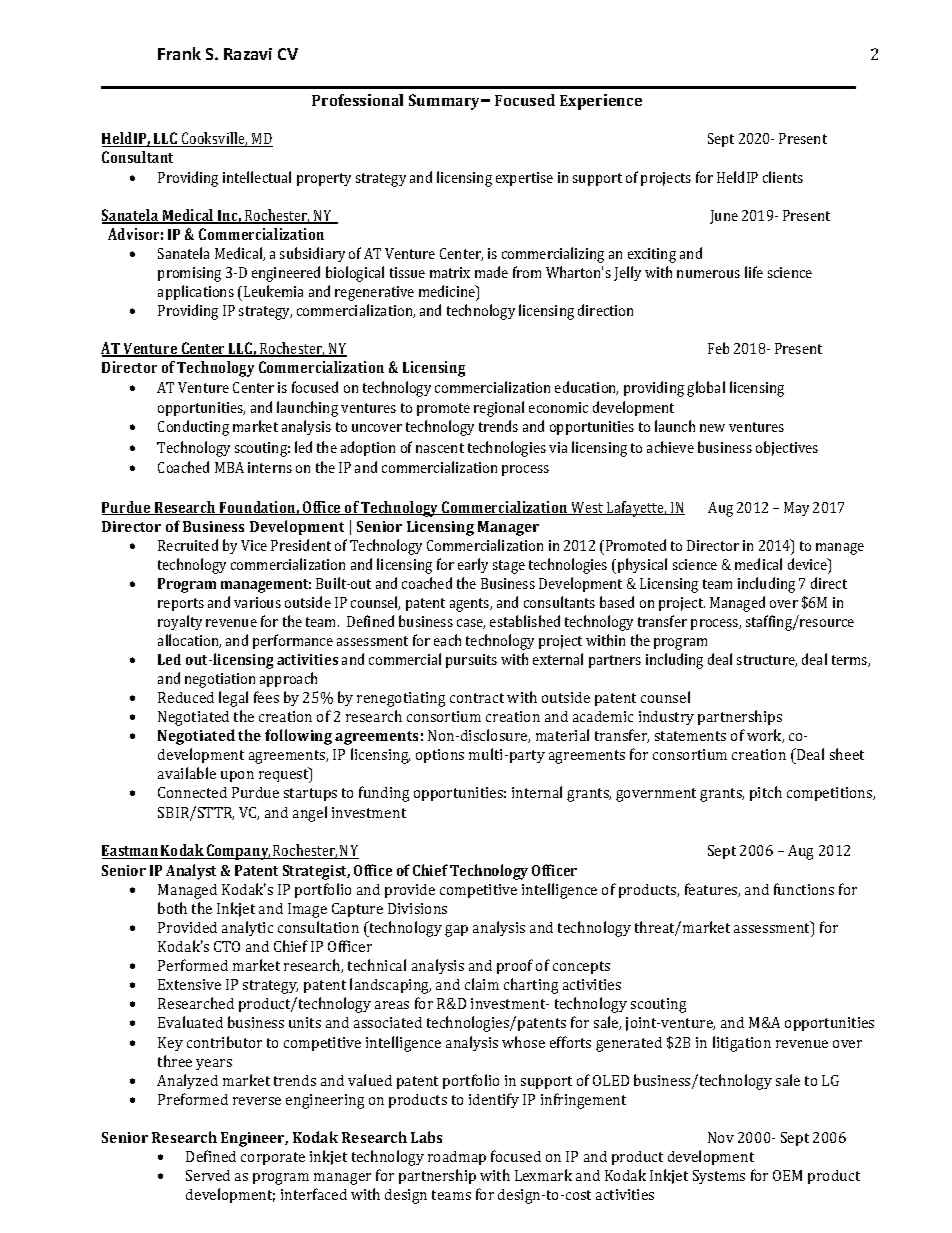 The width and height of the image is (952, 1233). Describe the element at coordinates (641, 566) in the image. I see `physical` at that location.
